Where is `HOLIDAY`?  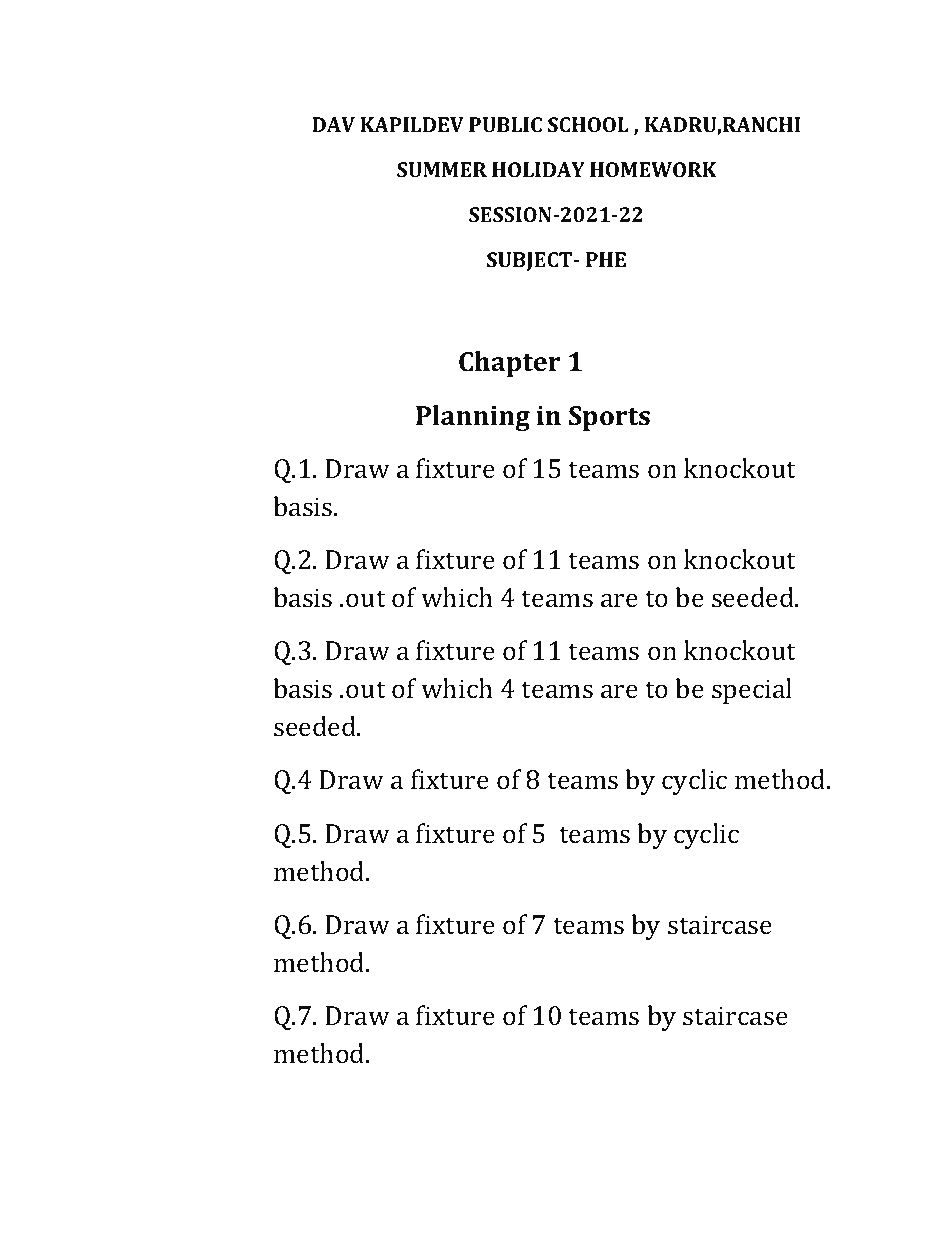 HOLIDAY is located at coordinates (538, 169).
